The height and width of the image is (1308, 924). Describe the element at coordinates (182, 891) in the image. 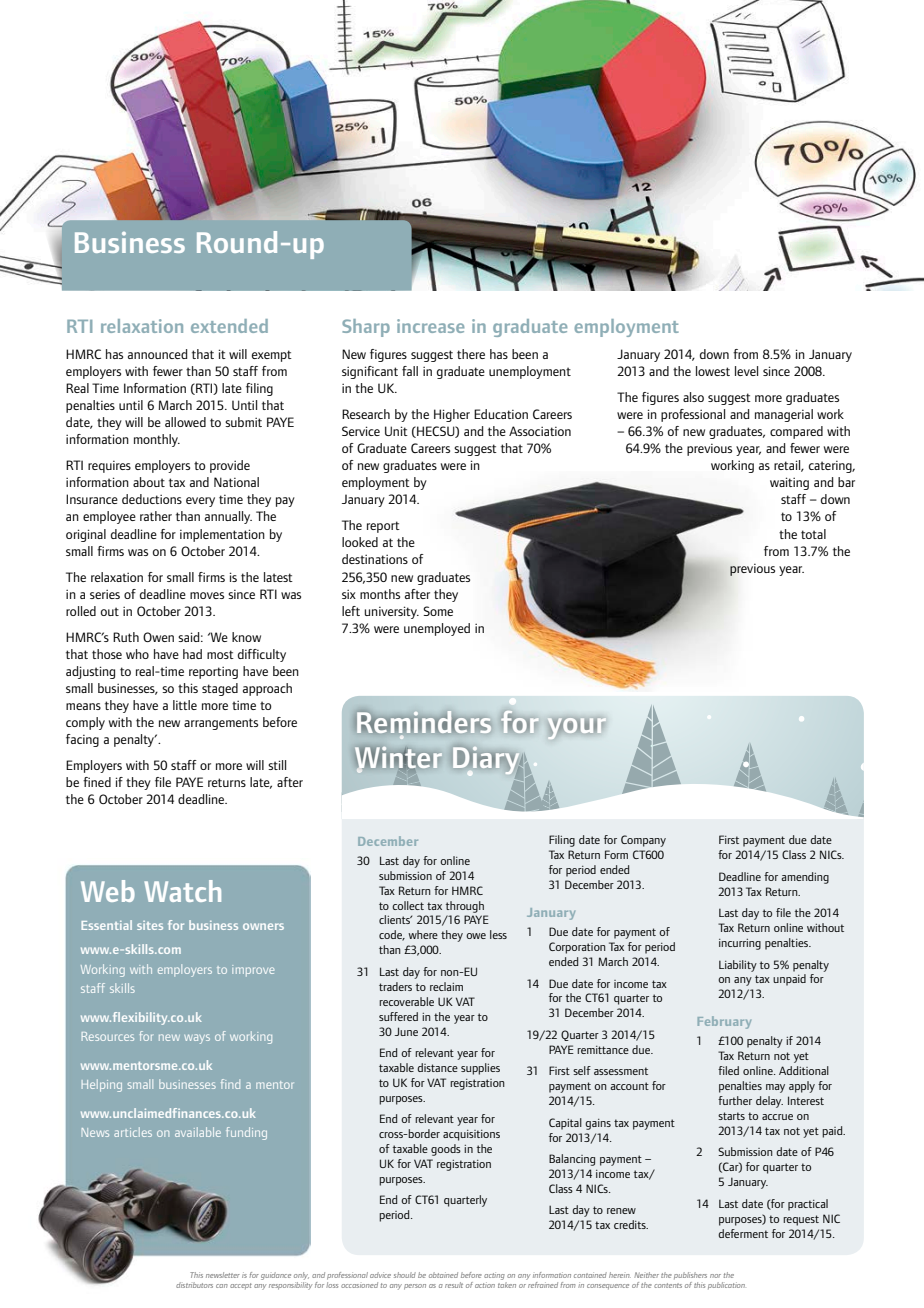

I see `Watch` at that location.
